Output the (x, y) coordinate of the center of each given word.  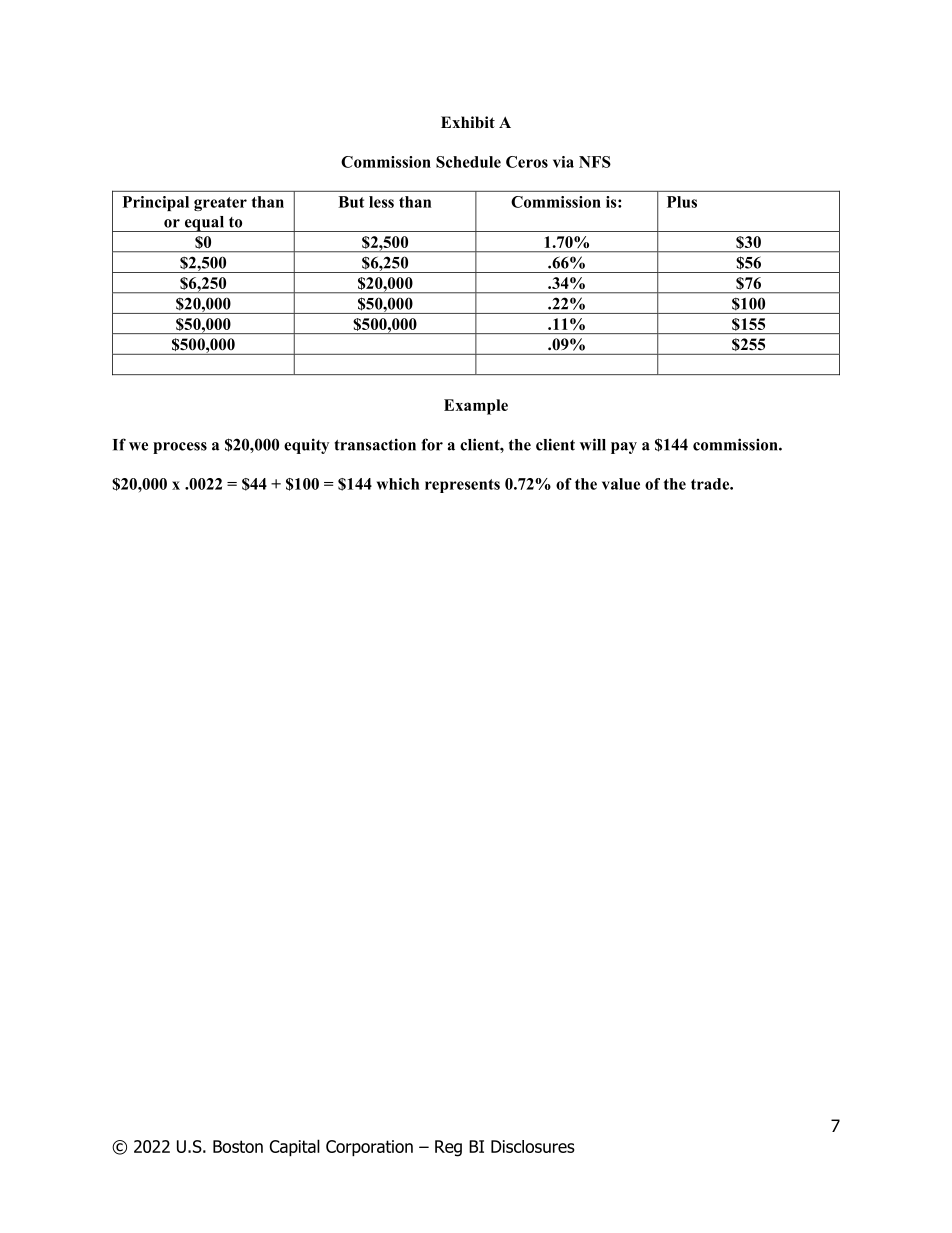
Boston (238, 1146)
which (398, 484)
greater (220, 204)
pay (624, 448)
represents (462, 486)
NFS (595, 162)
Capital (295, 1147)
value (621, 484)
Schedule (468, 162)
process (180, 448)
